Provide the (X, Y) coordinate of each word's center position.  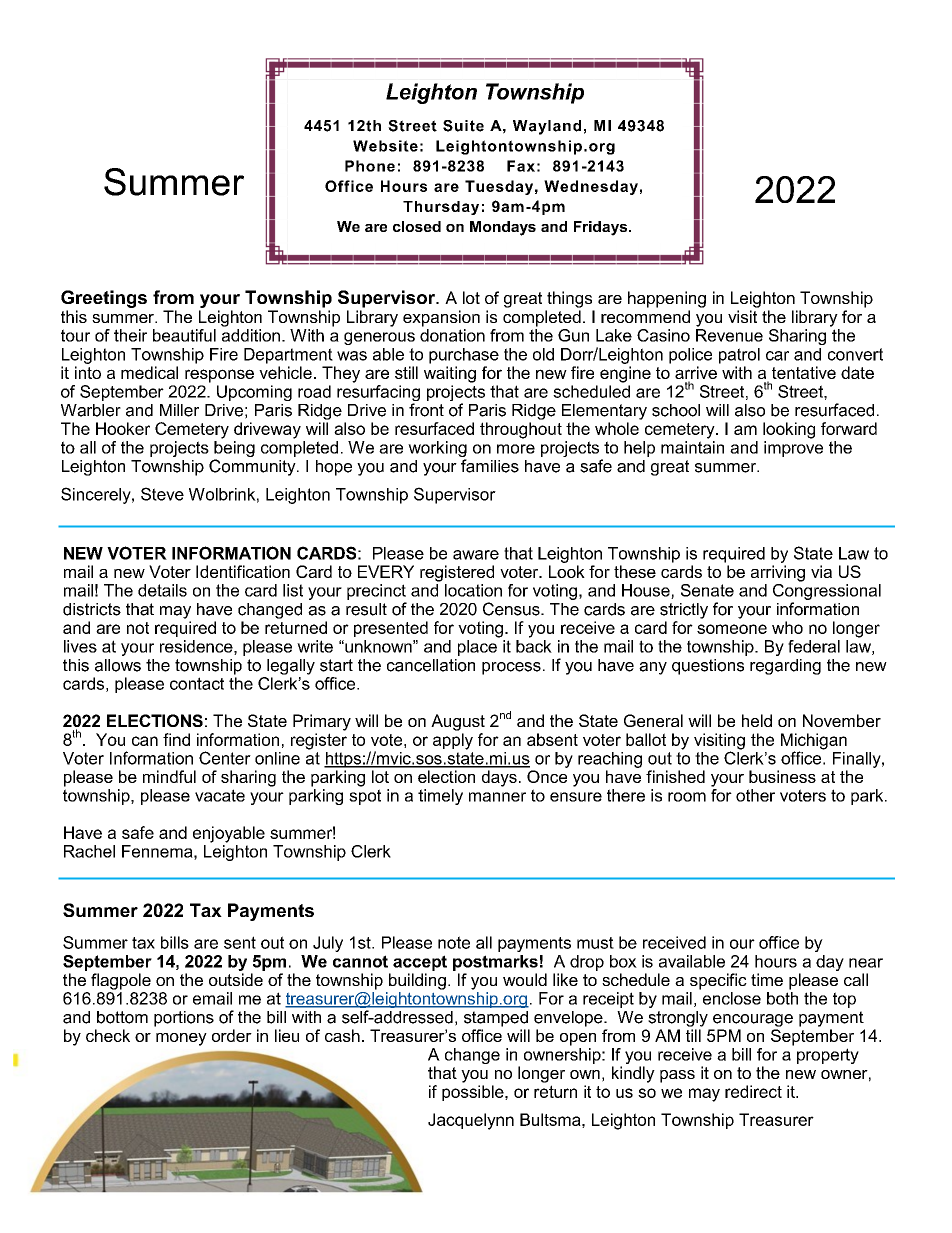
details (162, 590)
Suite (463, 126)
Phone (370, 166)
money (181, 1039)
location (473, 590)
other (755, 795)
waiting (450, 374)
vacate (220, 795)
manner (497, 797)
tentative (804, 372)
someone (732, 629)
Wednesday (591, 187)
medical (149, 372)
